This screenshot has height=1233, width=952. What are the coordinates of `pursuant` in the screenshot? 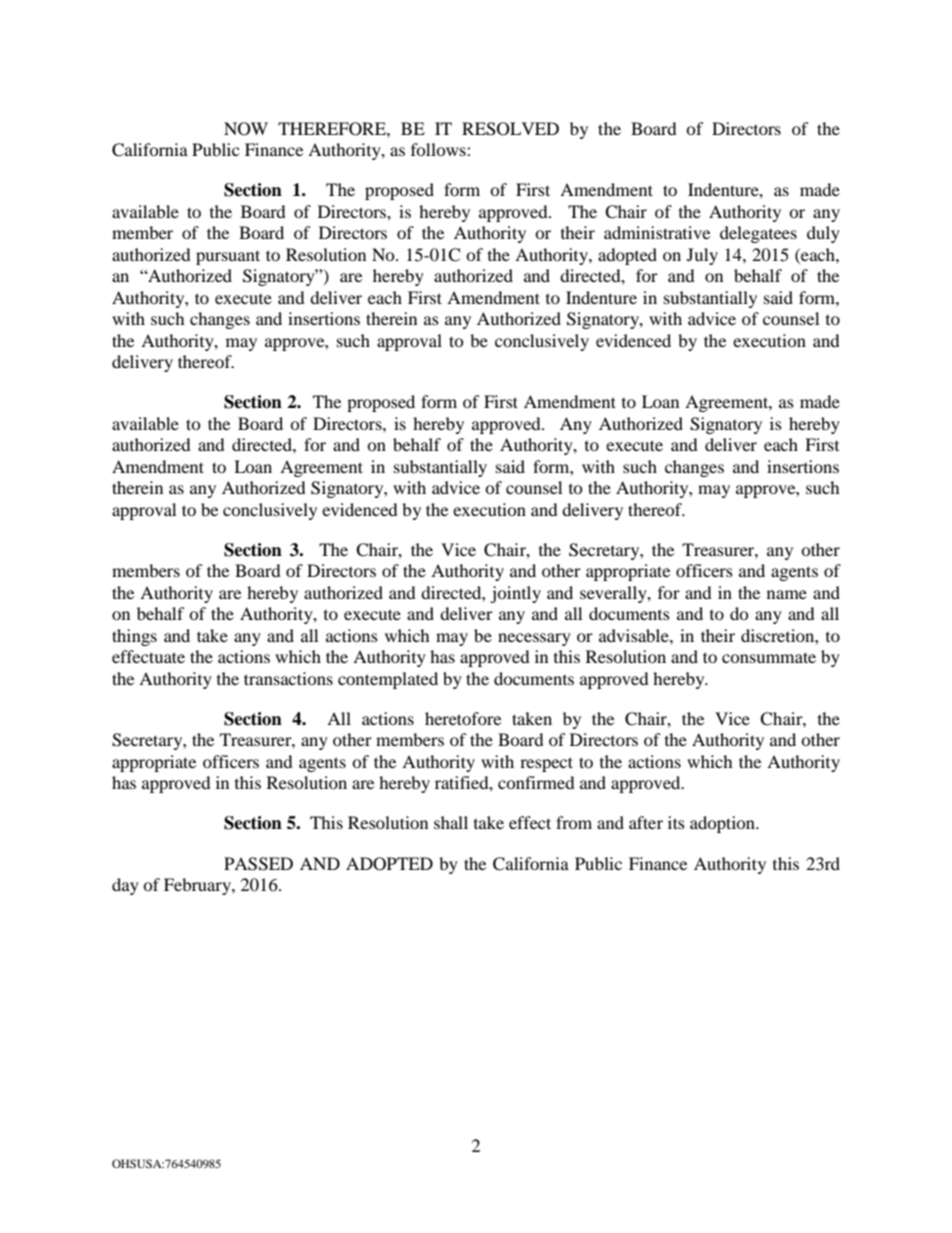 It's located at (228, 257).
